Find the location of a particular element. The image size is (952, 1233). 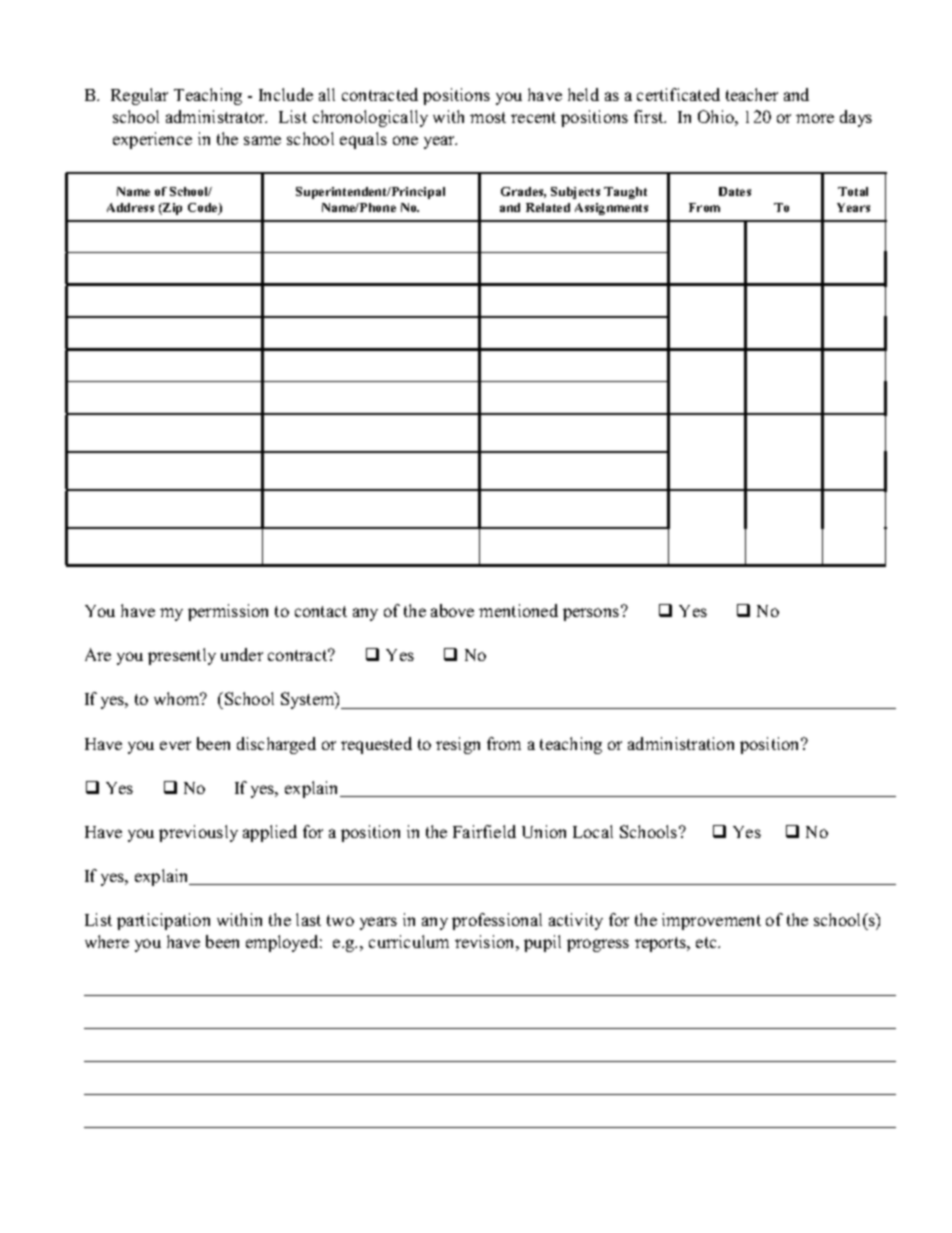

improvement is located at coordinates (711, 921).
